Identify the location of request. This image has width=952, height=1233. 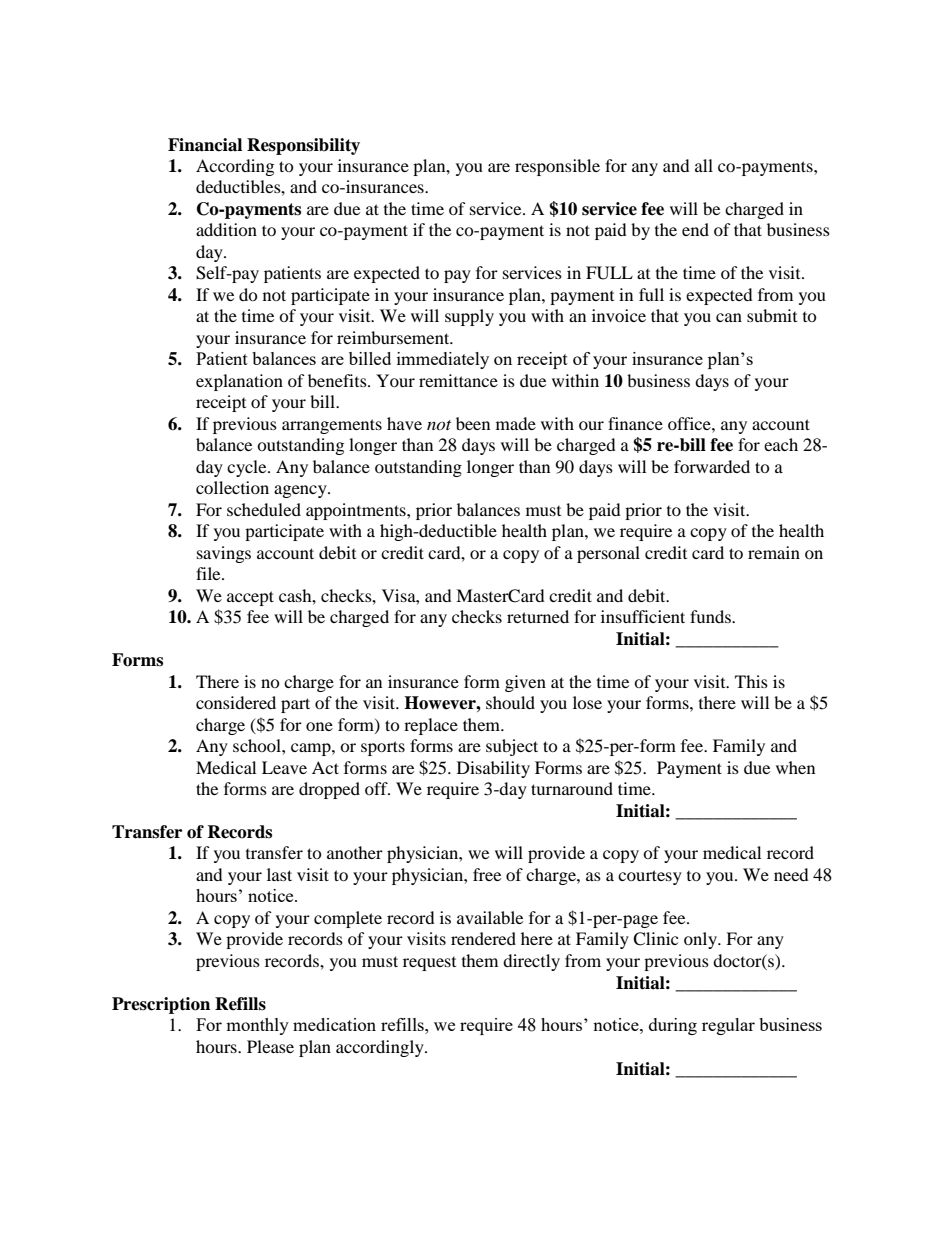
(429, 964).
